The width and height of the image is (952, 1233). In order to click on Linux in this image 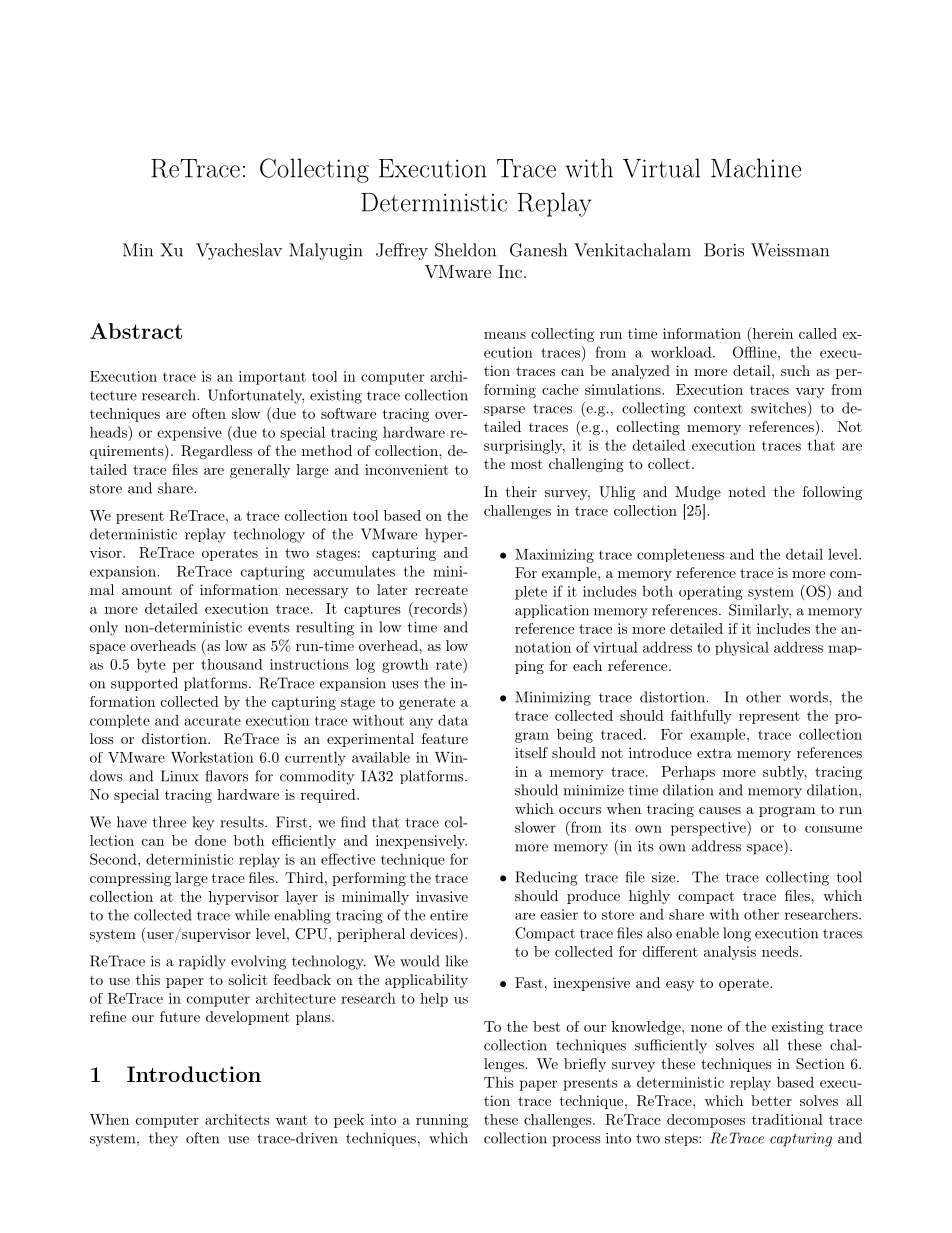, I will do `click(180, 776)`.
